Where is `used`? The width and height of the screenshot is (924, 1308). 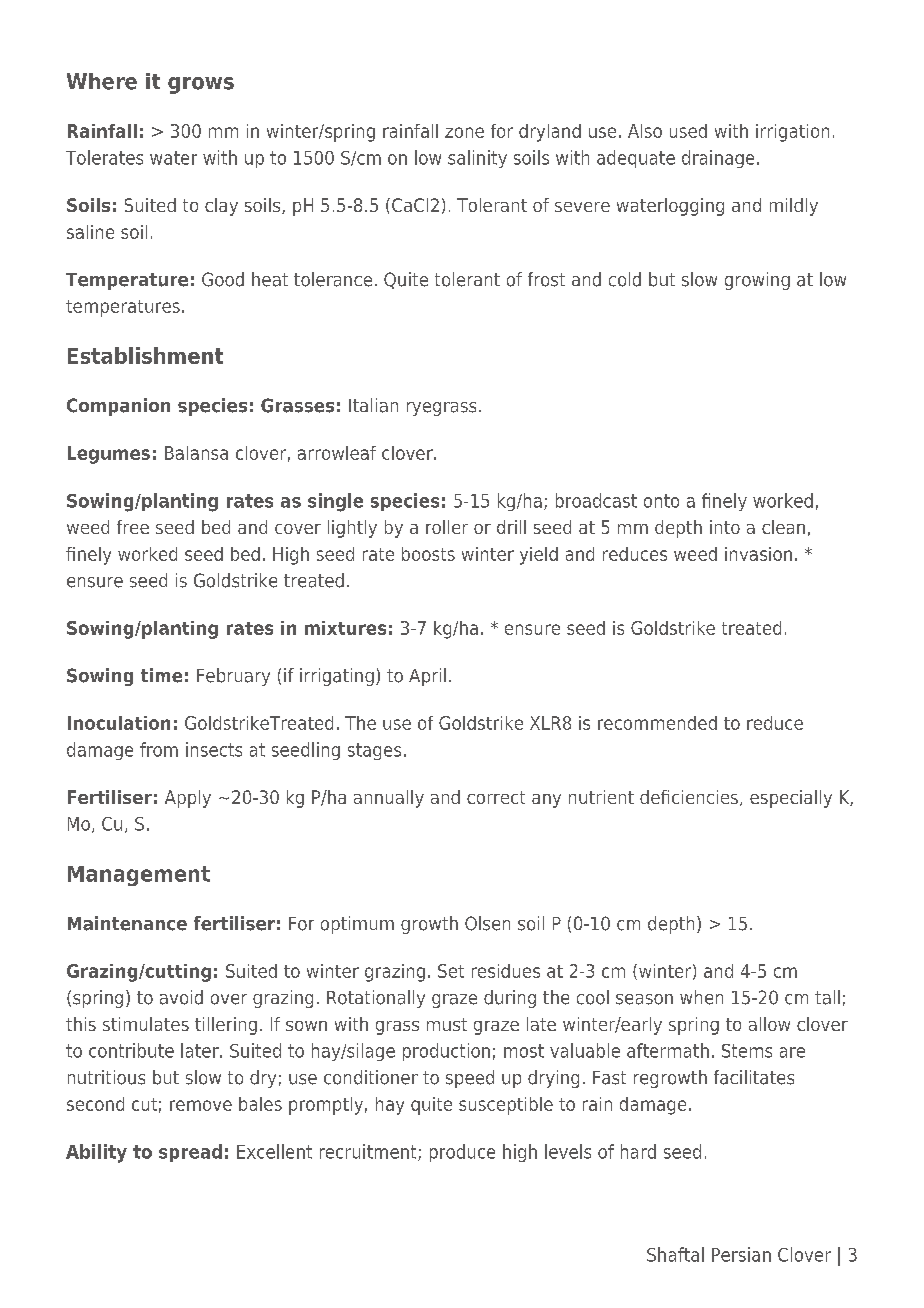 used is located at coordinates (688, 131).
